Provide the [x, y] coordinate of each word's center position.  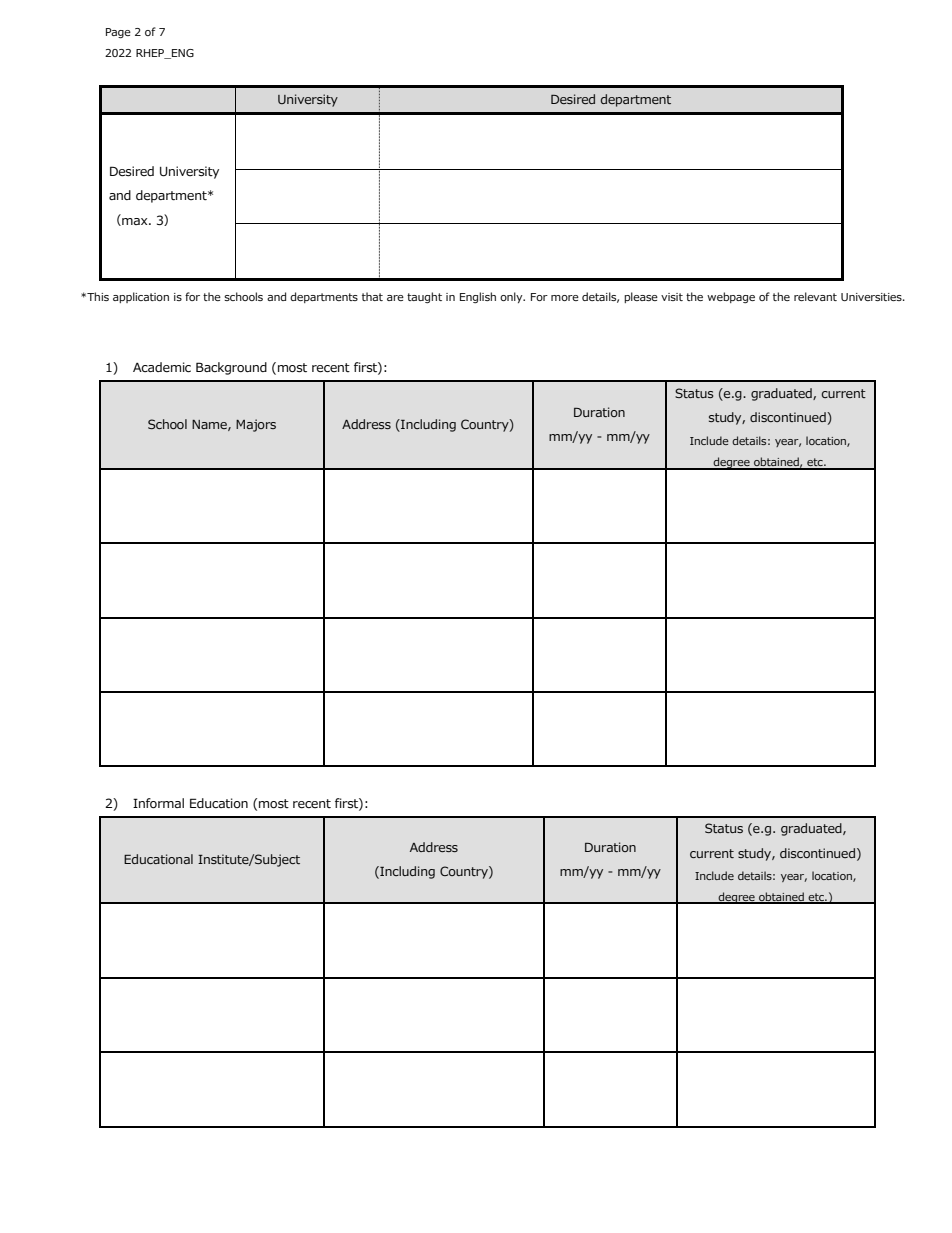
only [512, 297]
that [372, 296]
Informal [158, 803]
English [478, 297]
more [565, 298]
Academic [162, 367]
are [395, 298]
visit [672, 297]
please [641, 297]
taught [424, 297]
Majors [256, 425]
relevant [815, 296]
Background [231, 368]
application [141, 297]
